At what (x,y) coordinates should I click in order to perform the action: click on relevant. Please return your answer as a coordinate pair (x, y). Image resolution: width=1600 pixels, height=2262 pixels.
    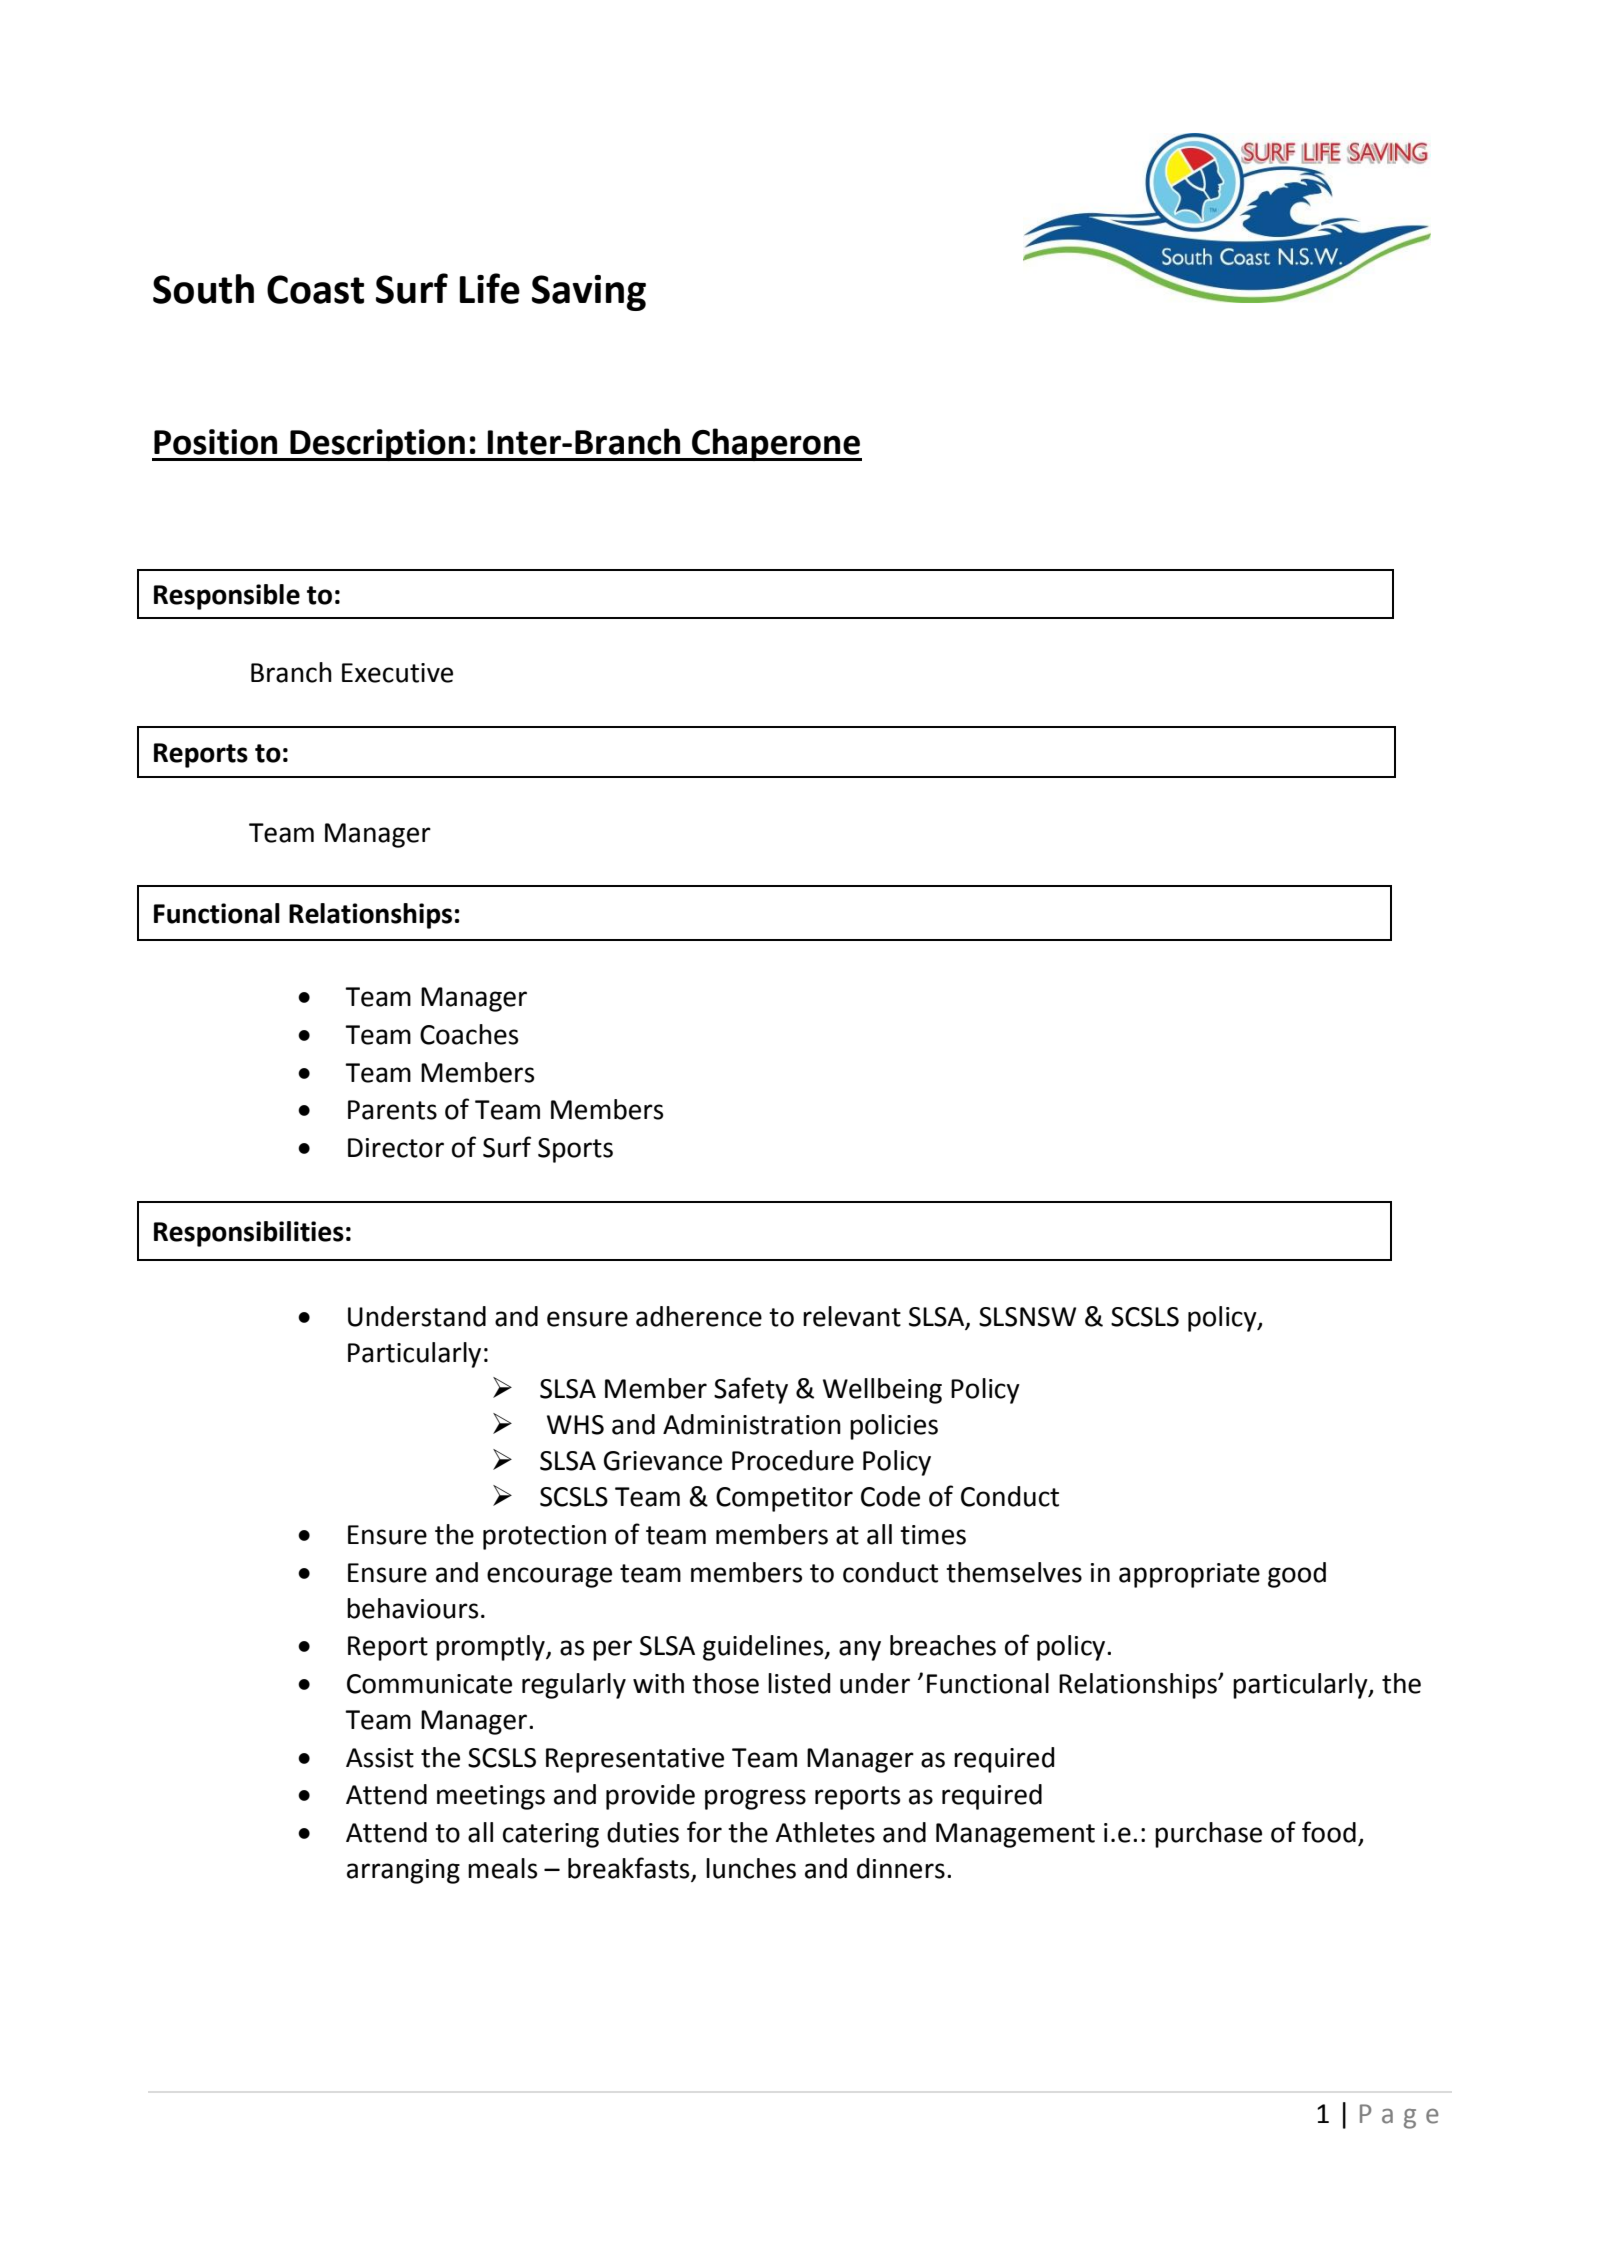
    Looking at the image, I should click on (852, 1316).
